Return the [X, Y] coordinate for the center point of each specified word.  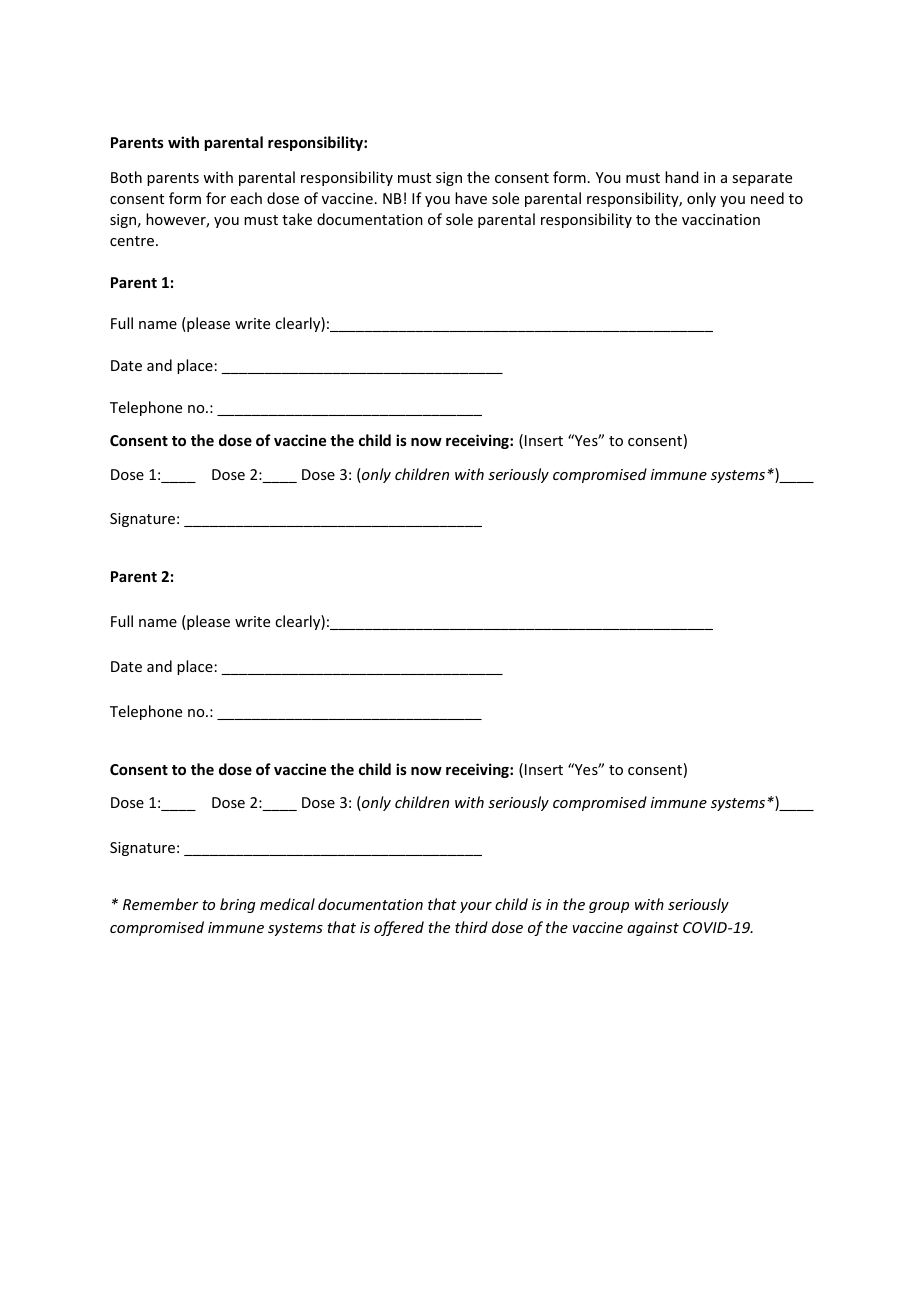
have [471, 198]
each [246, 198]
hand [682, 177]
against [653, 929]
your [476, 907]
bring [237, 905]
